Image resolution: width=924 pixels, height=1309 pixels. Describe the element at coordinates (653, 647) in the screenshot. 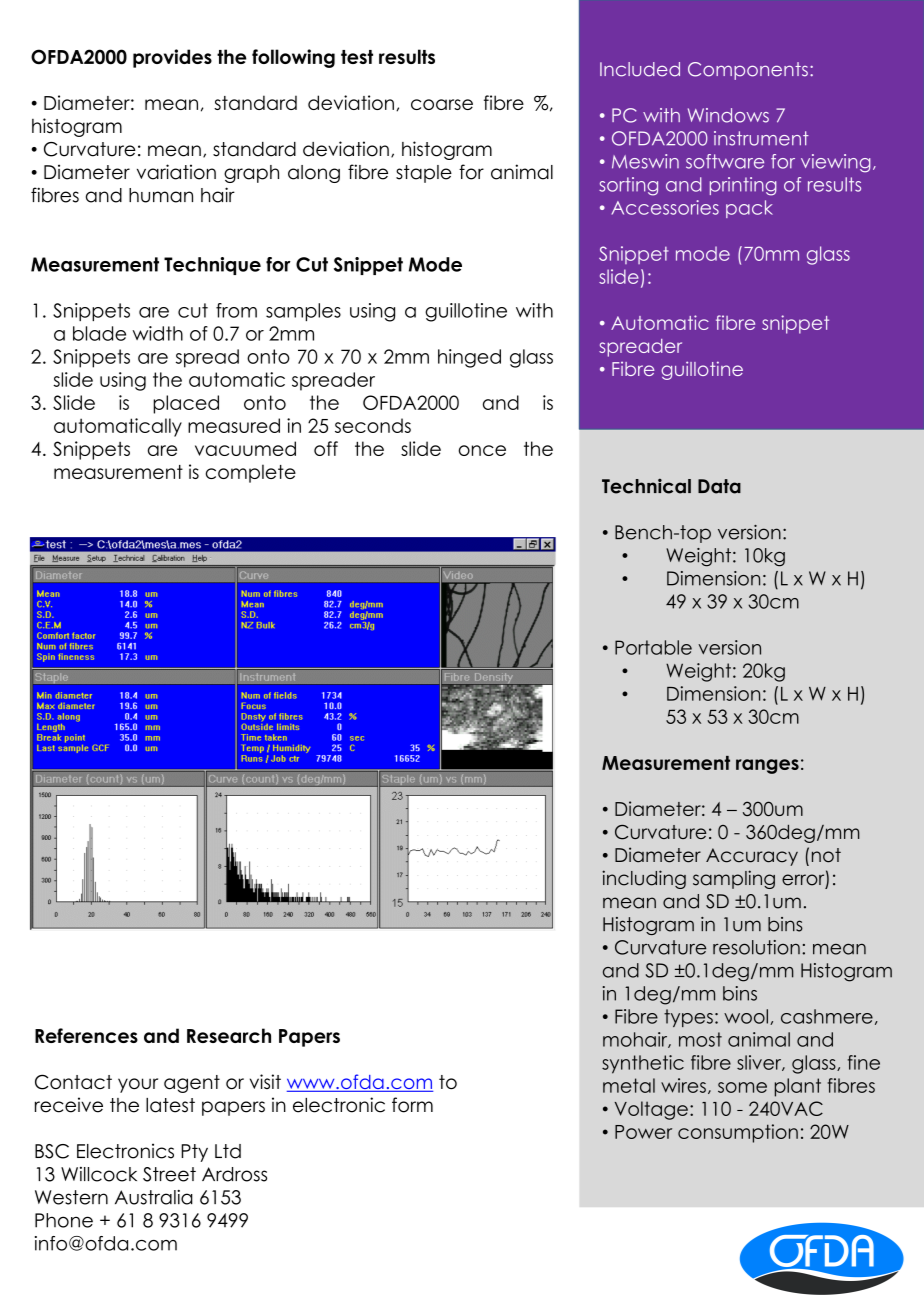

I see `Portable` at that location.
